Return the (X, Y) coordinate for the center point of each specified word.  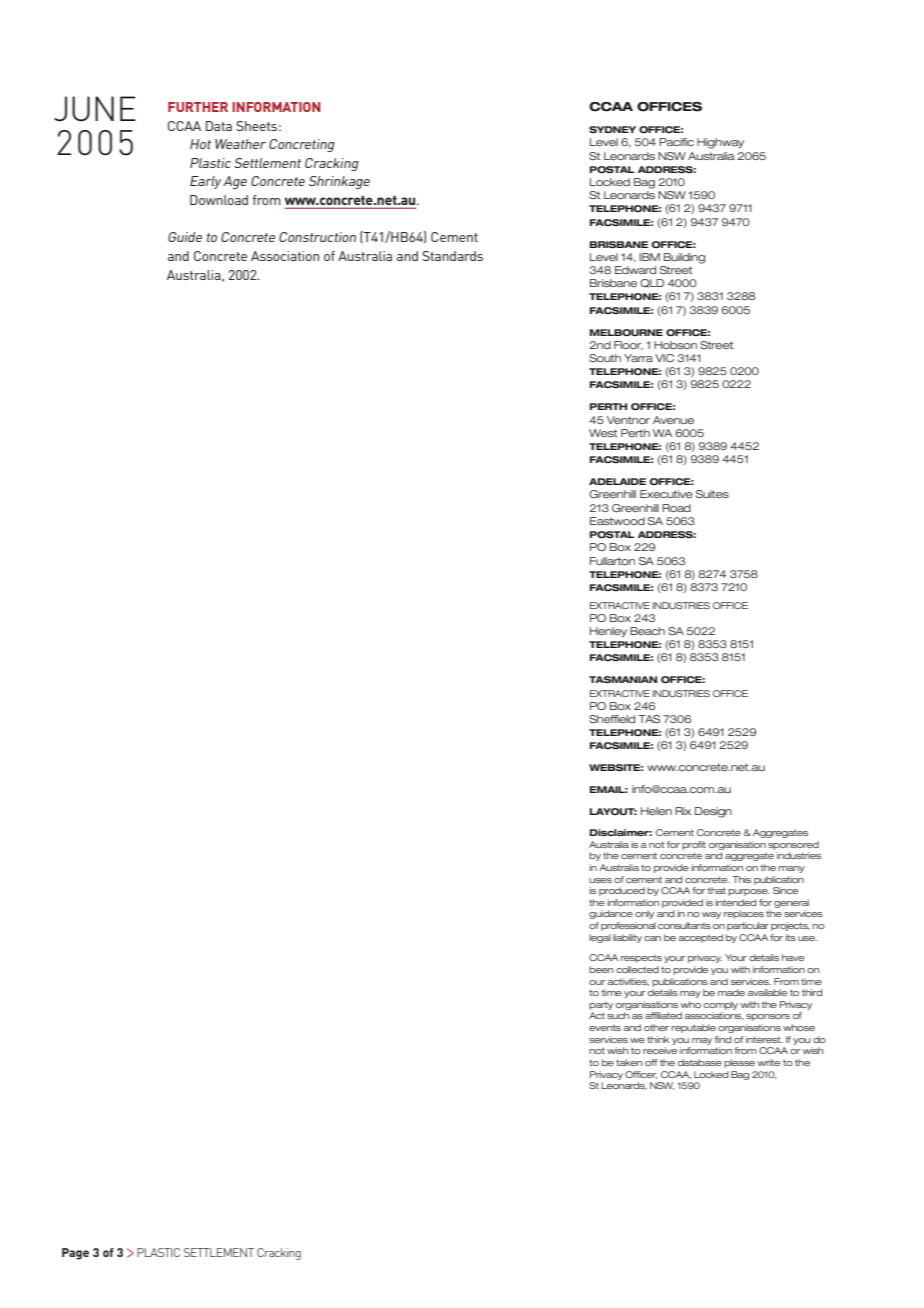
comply (721, 1005)
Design (713, 812)
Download (219, 200)
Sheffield (612, 719)
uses (600, 880)
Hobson (675, 345)
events (605, 1028)
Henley (608, 632)
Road (676, 508)
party (601, 1006)
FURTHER (198, 107)
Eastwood (617, 521)
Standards (452, 256)
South (605, 358)
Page (75, 1254)
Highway (720, 143)
